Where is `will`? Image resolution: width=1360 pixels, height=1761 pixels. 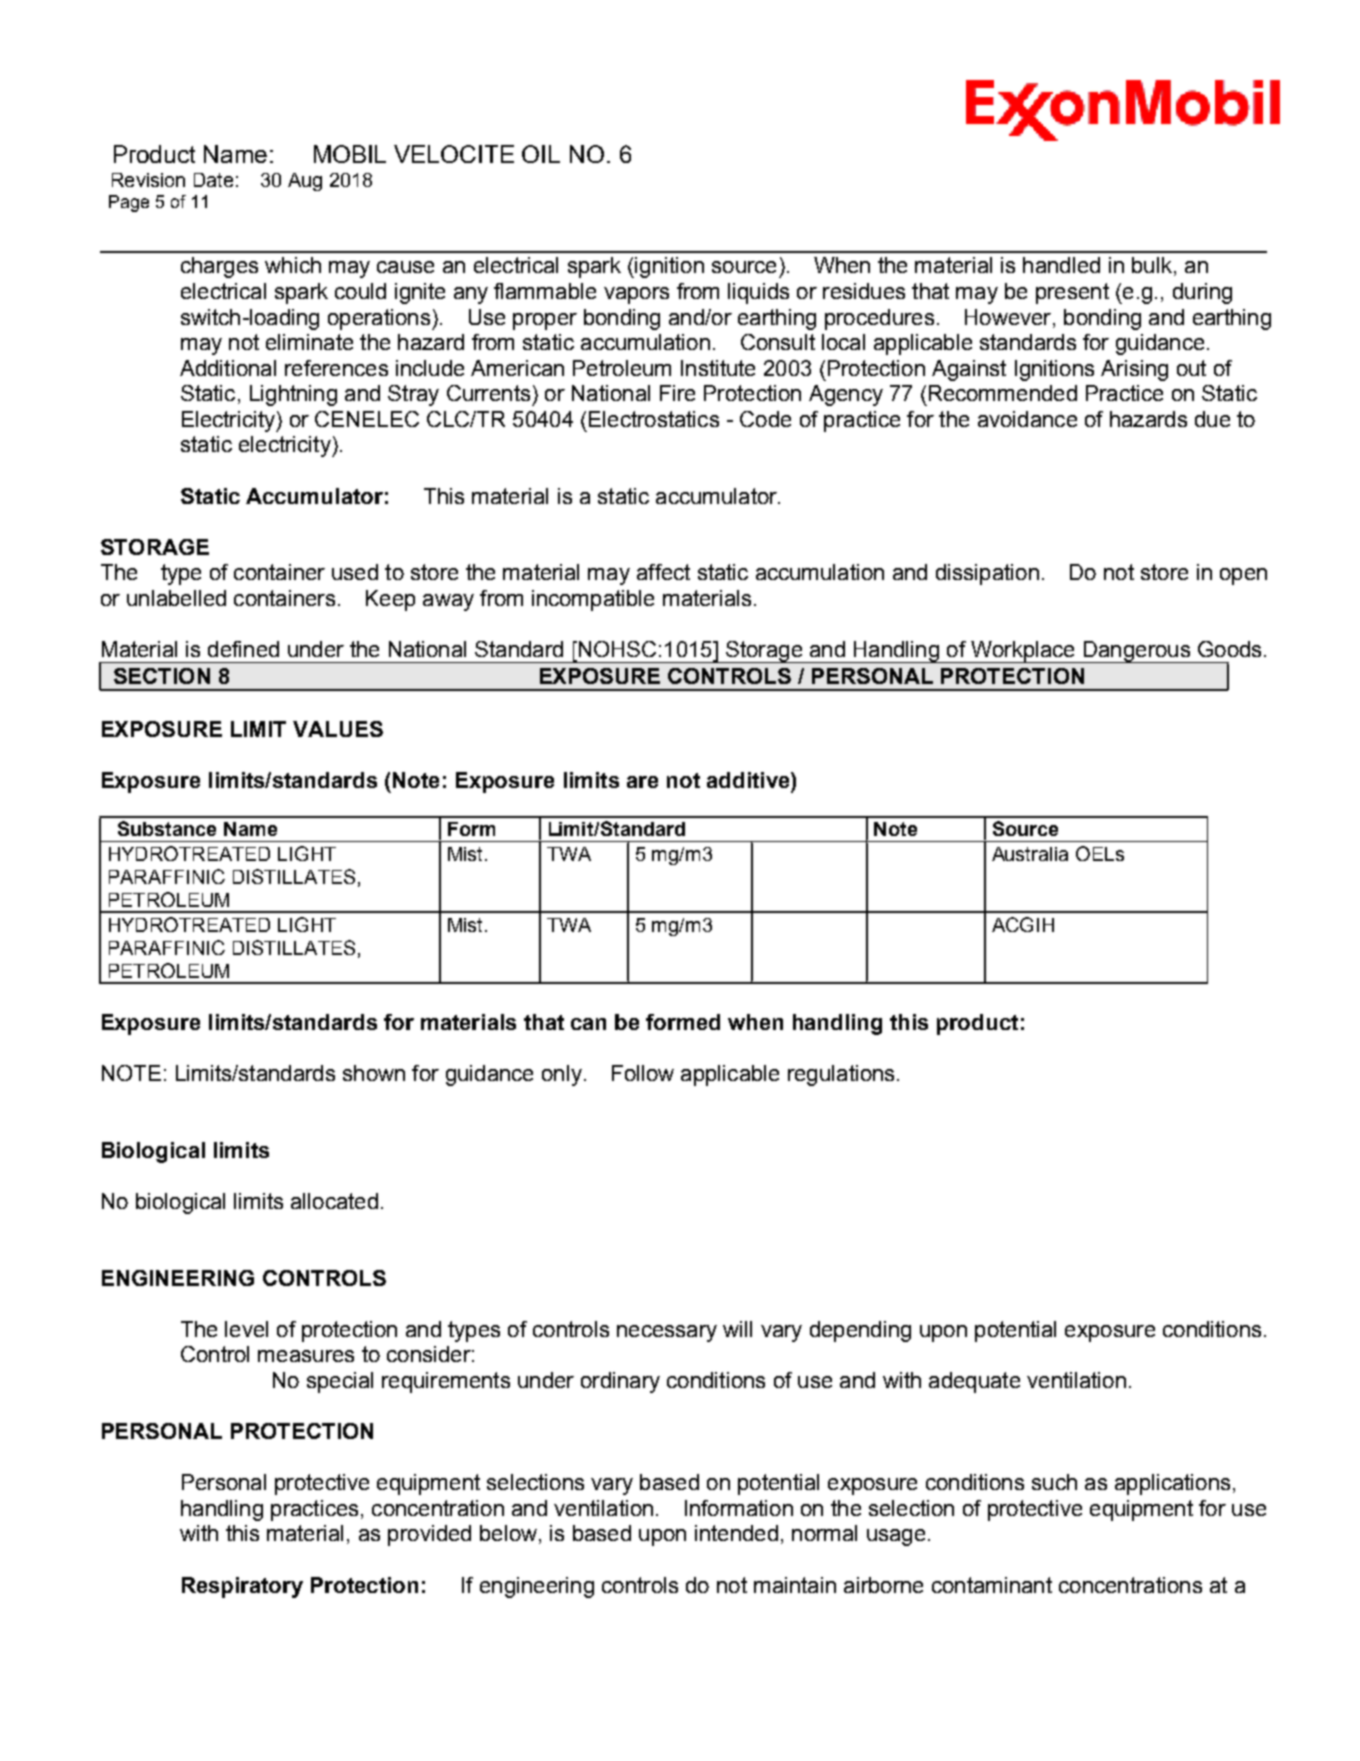 will is located at coordinates (737, 1329).
